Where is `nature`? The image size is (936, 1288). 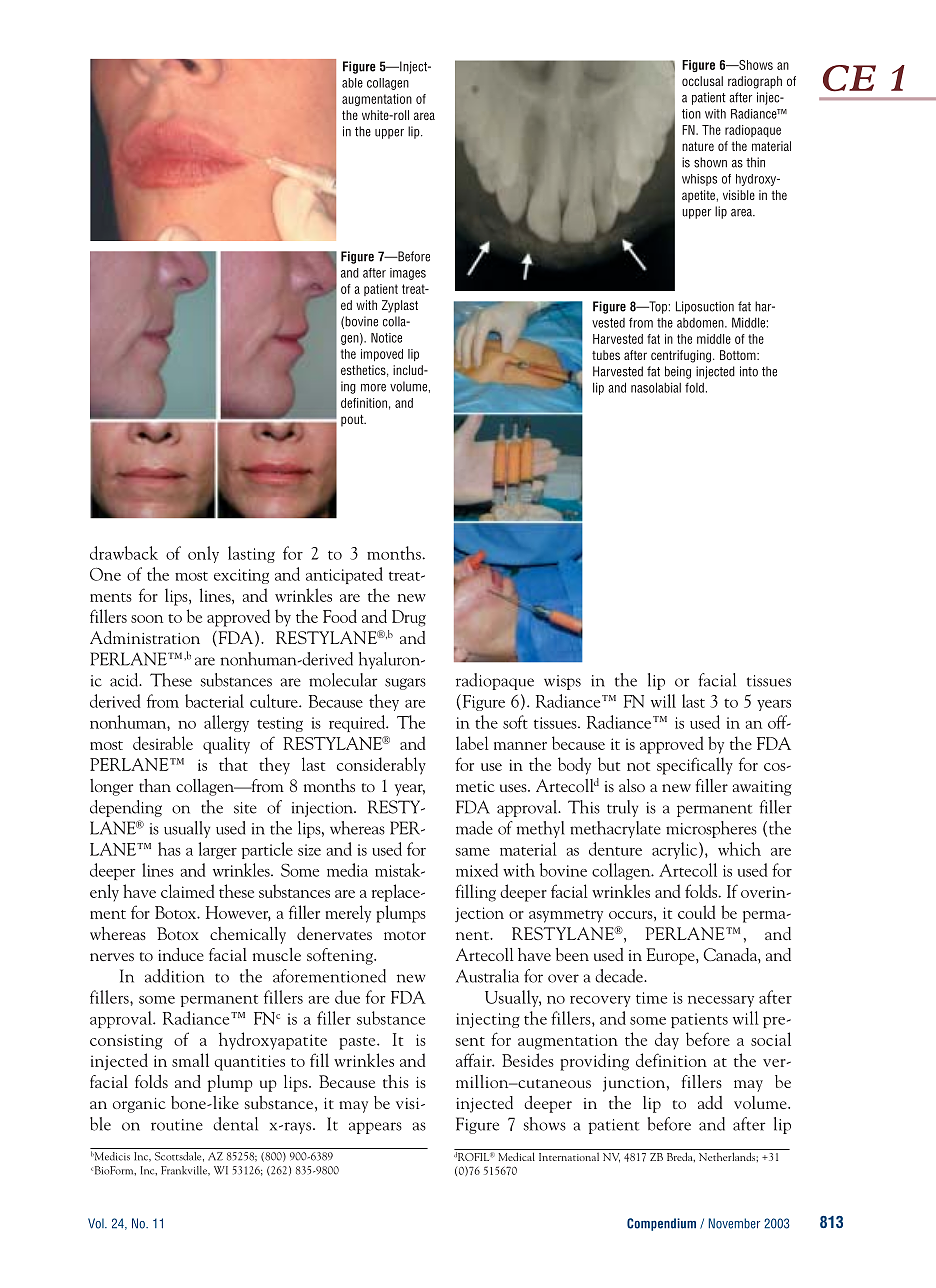 nature is located at coordinates (698, 146).
